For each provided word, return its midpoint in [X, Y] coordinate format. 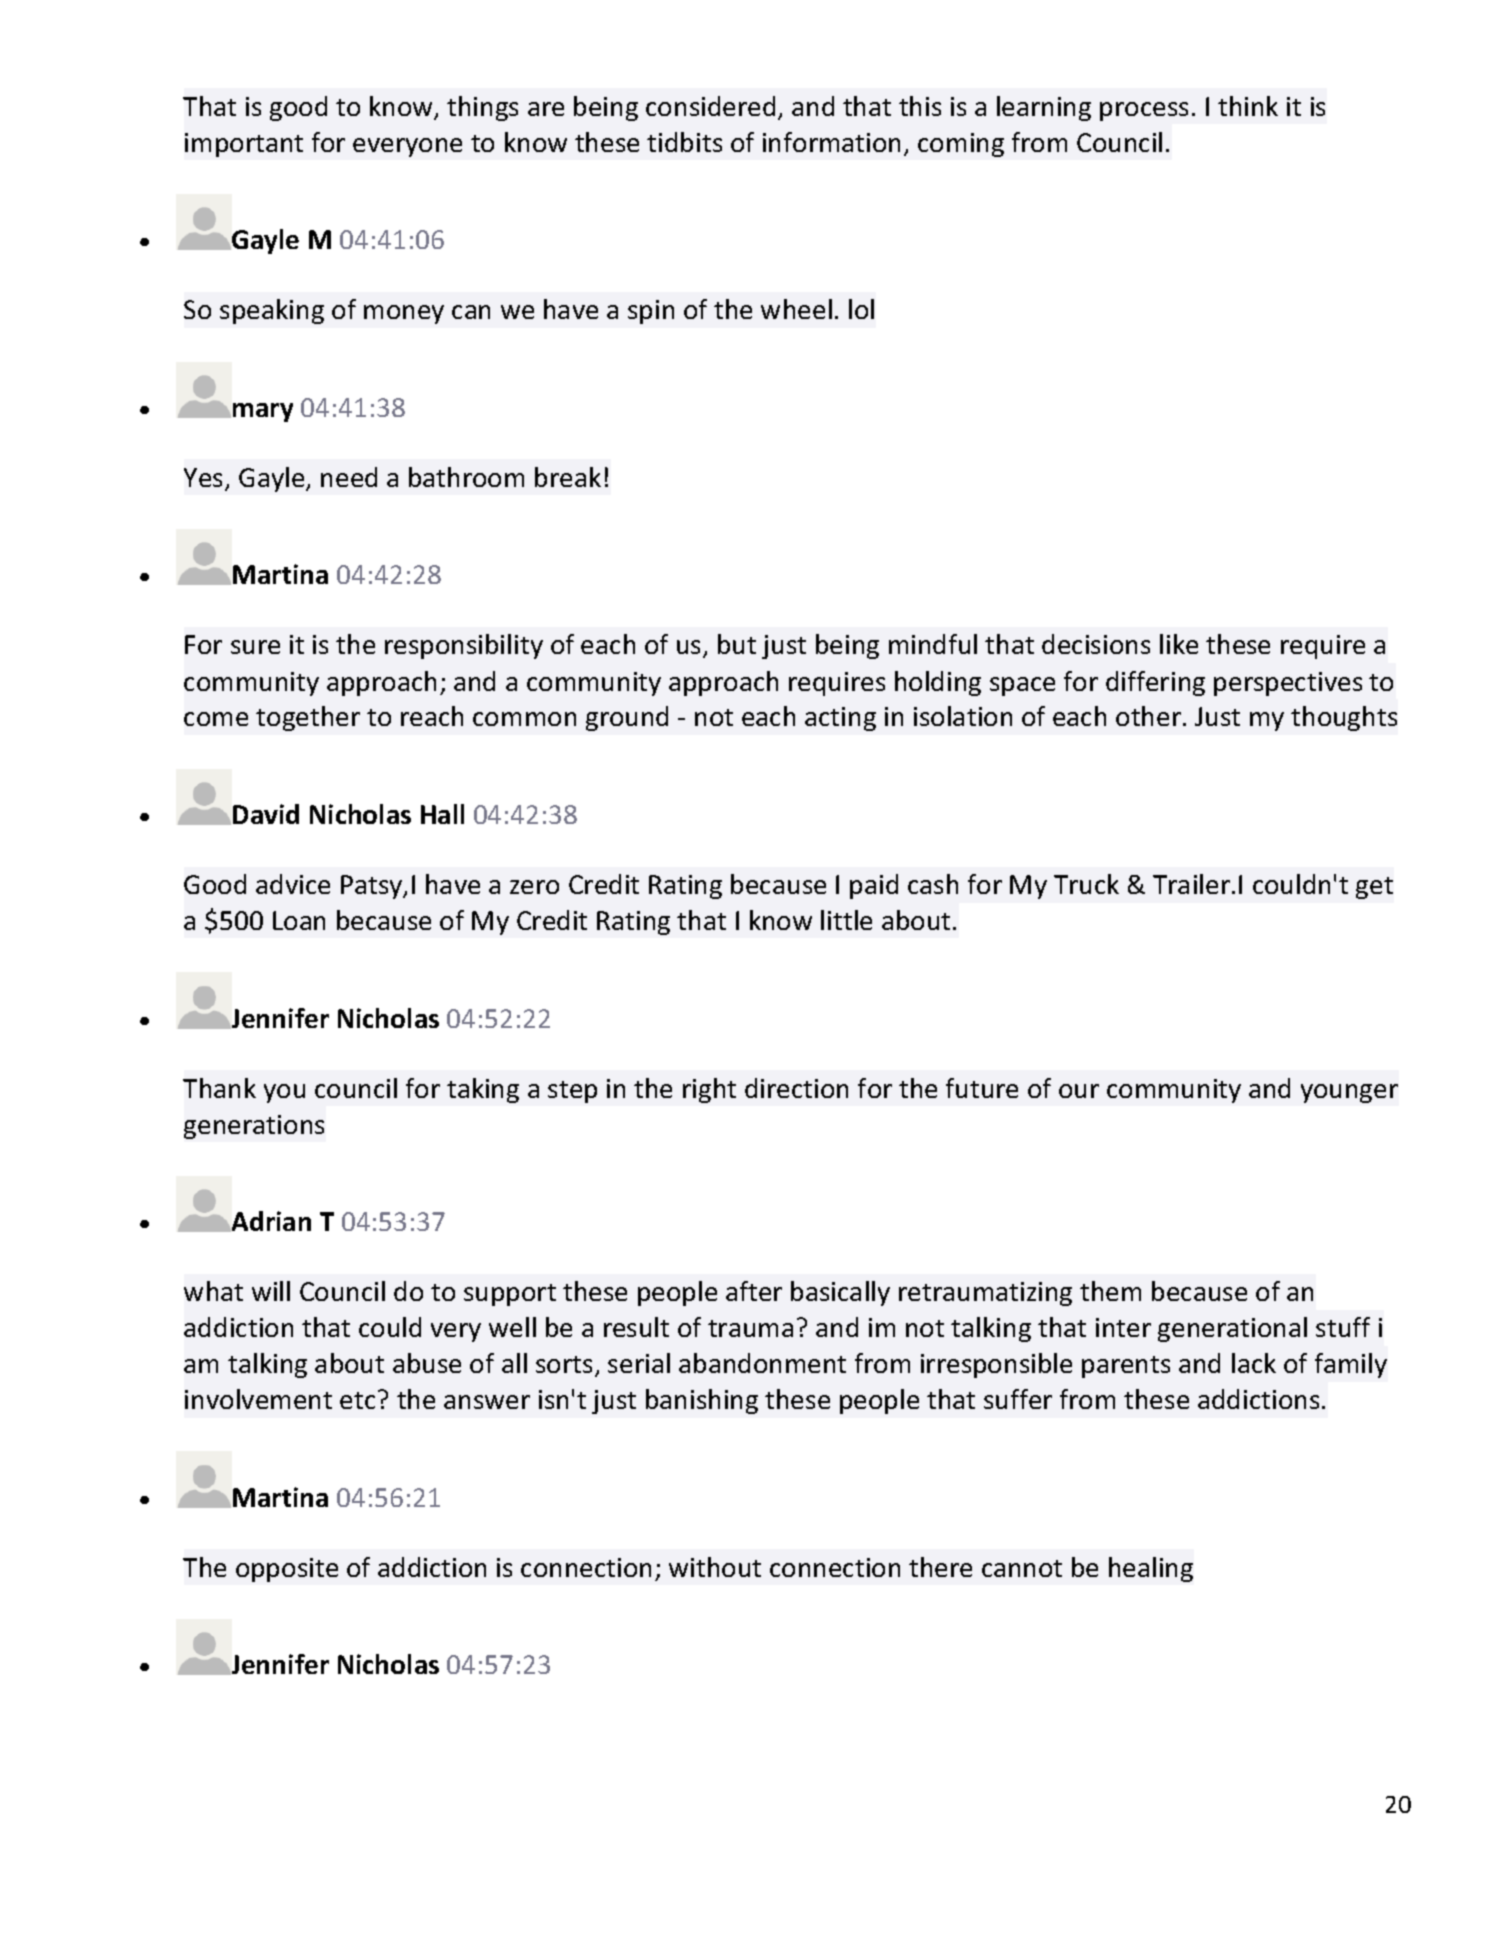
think [1248, 106]
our [1079, 1091]
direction [796, 1088]
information [831, 142]
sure [255, 647]
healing [1151, 1569]
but [737, 644]
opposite [287, 1570]
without [715, 1567]
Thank [219, 1088]
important [244, 145]
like [1179, 644]
